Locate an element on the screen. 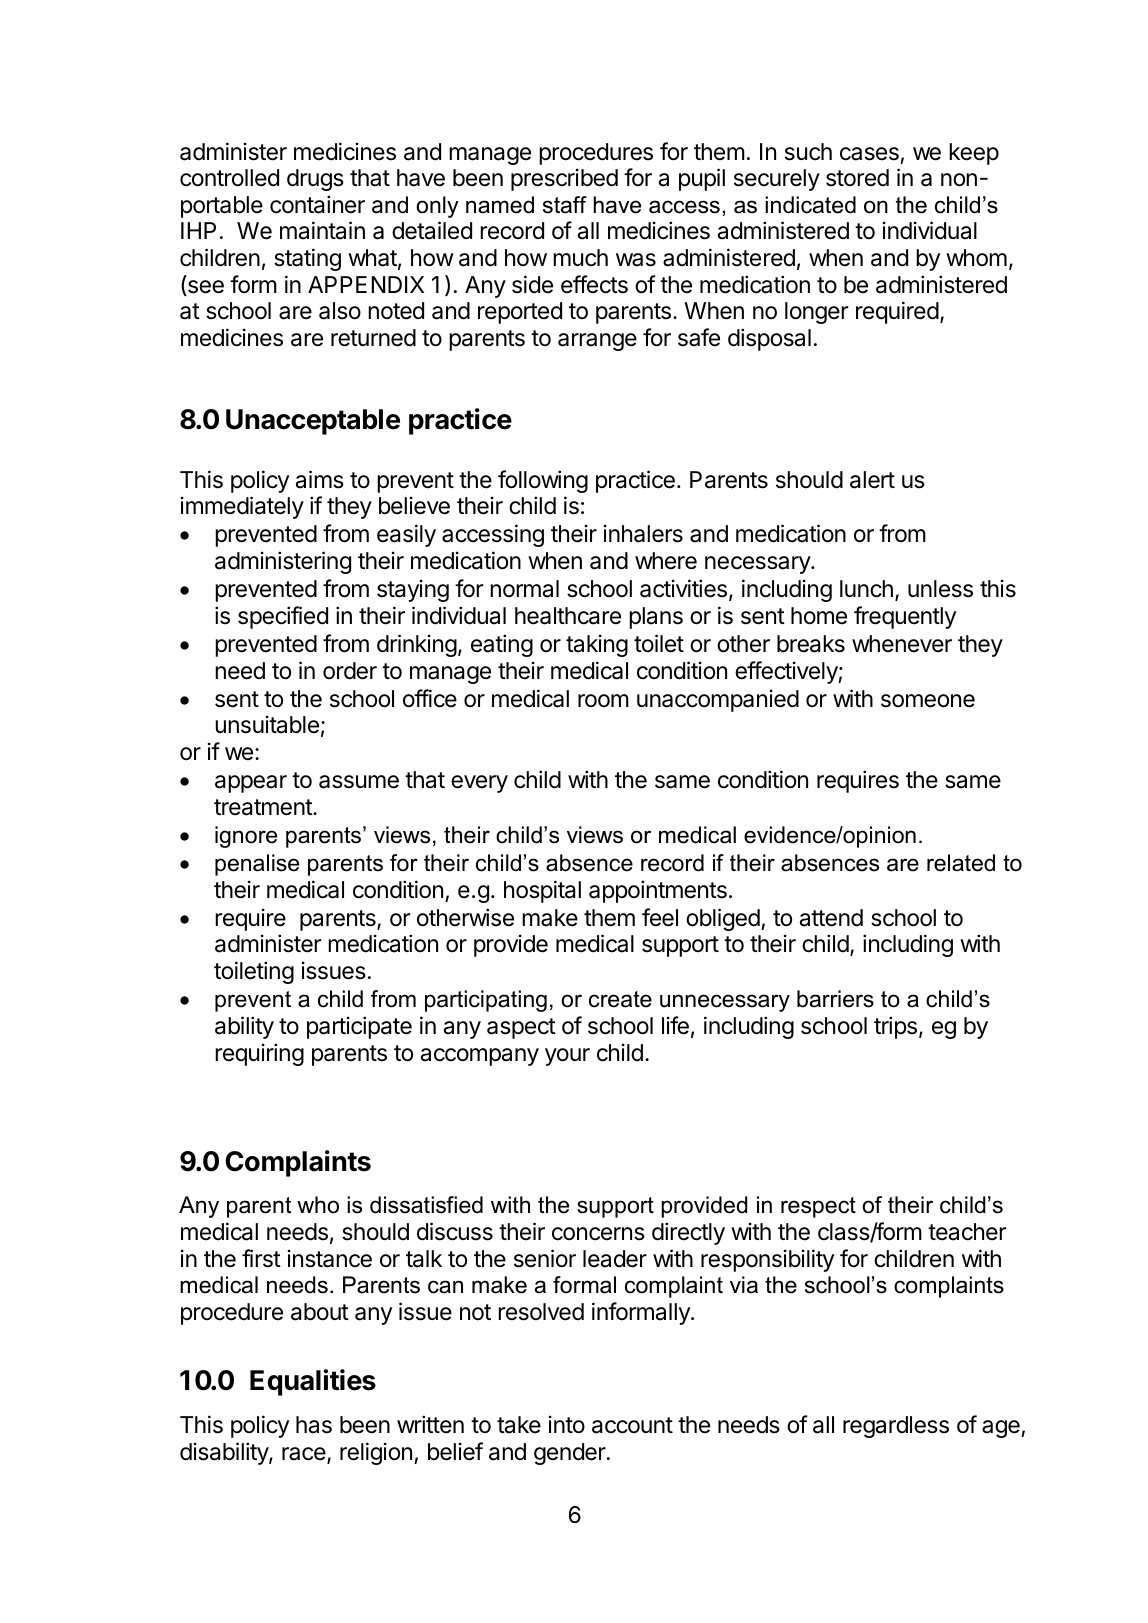 Image resolution: width=1148 pixels, height=1623 pixels. assume is located at coordinates (359, 782).
